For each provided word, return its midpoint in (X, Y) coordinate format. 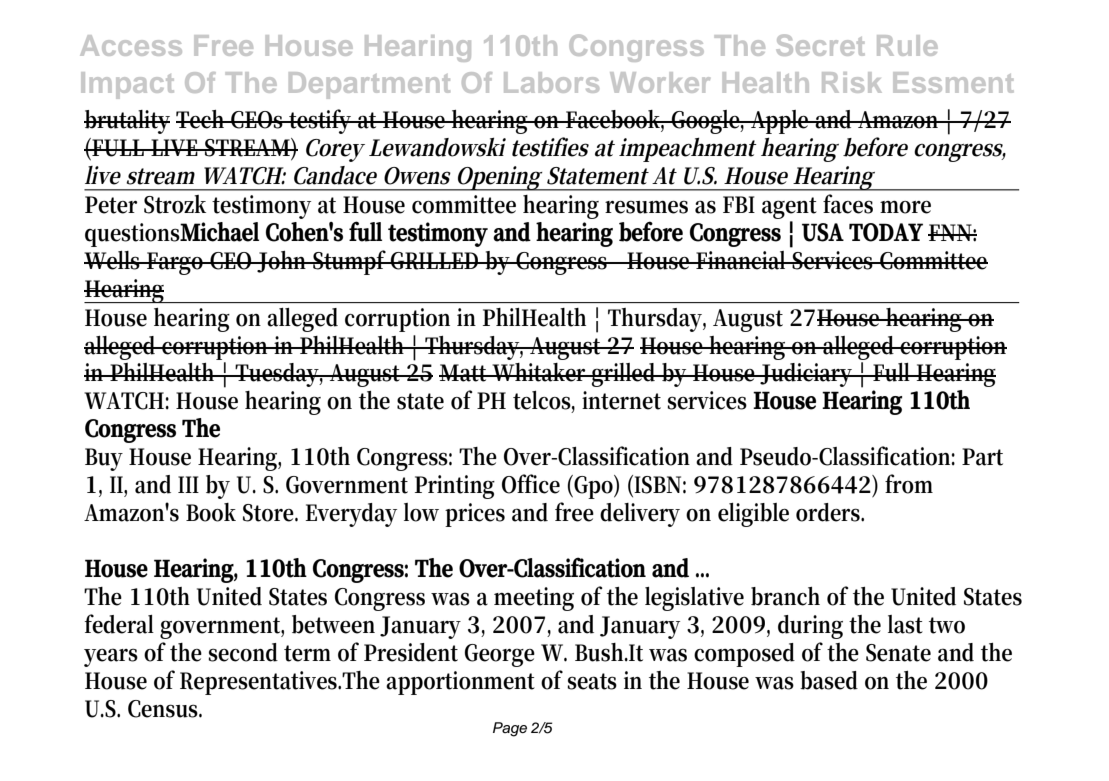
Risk (852, 82)
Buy (104, 459)
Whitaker (540, 372)
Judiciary (807, 375)
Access (131, 45)
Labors (551, 82)
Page (510, 729)
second (243, 652)
